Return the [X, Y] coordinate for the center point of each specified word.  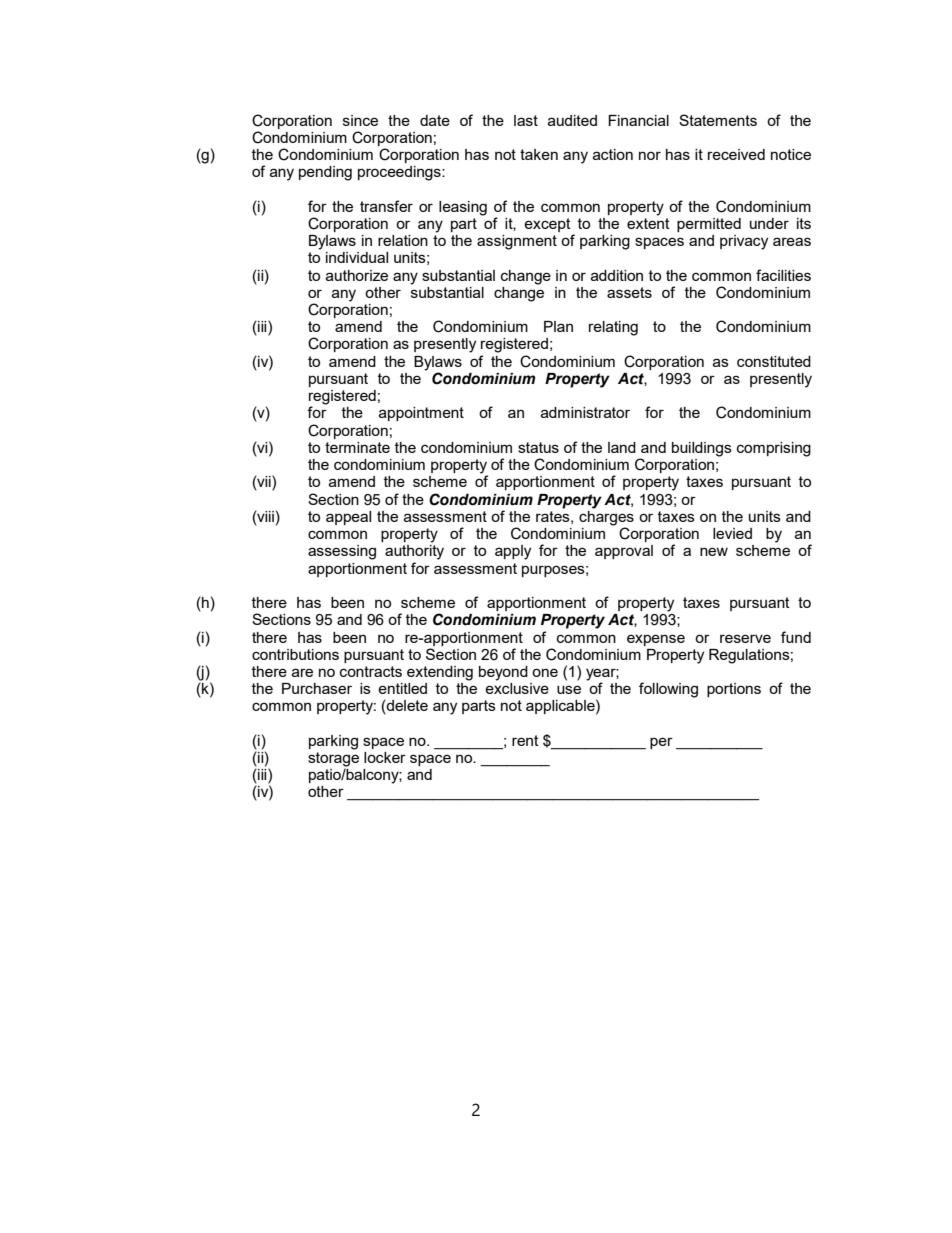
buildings [702, 449]
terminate [357, 447]
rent [525, 740]
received [736, 154]
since [360, 120]
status [538, 447]
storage [333, 760]
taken [539, 154]
